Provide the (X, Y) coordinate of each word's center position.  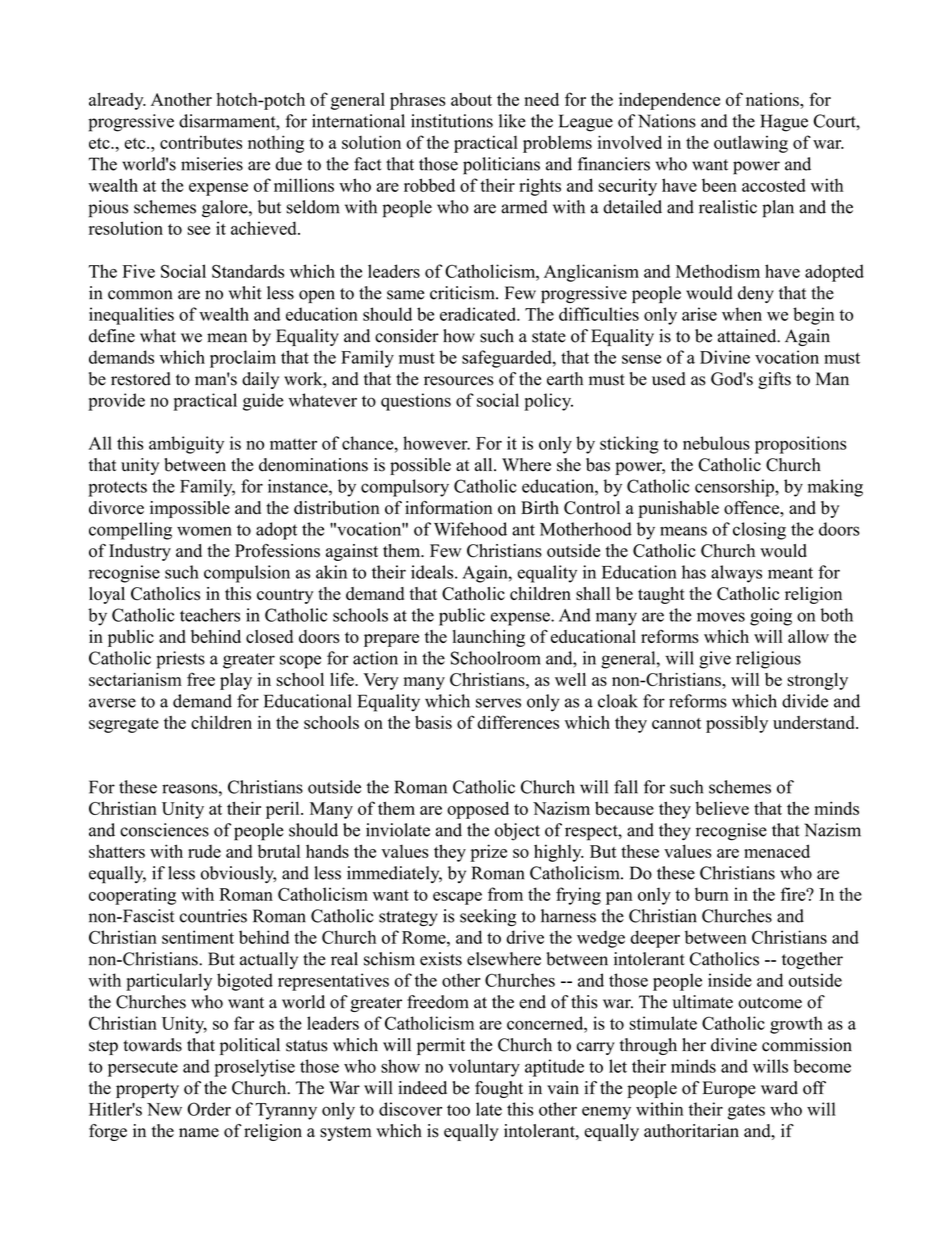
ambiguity (186, 445)
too (458, 1110)
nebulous (716, 443)
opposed (478, 810)
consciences (164, 830)
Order (209, 1109)
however (436, 443)
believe (722, 808)
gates (746, 1112)
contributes (201, 142)
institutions (452, 121)
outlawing (751, 144)
